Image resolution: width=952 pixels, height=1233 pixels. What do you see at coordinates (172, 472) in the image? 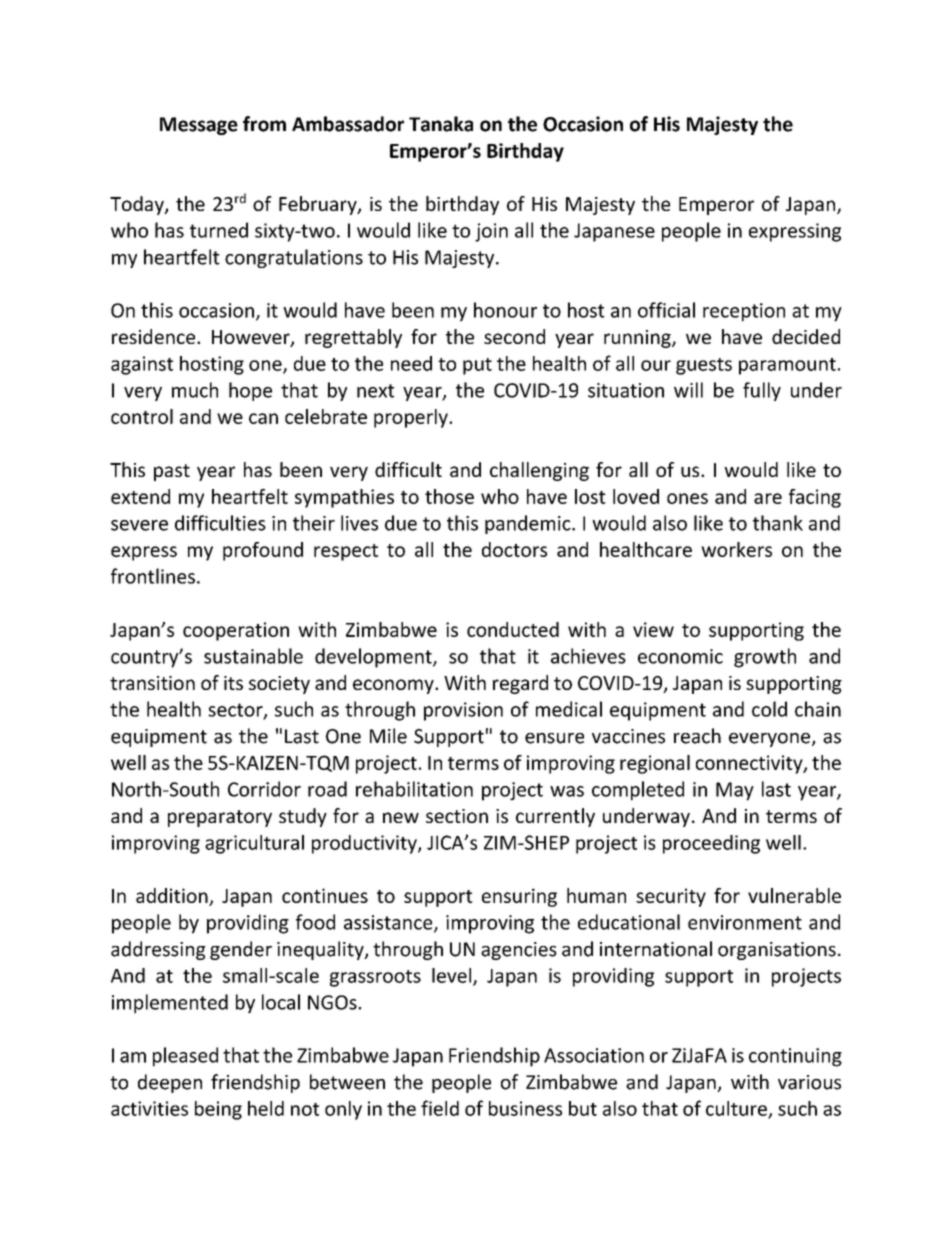
I see `past` at bounding box center [172, 472].
